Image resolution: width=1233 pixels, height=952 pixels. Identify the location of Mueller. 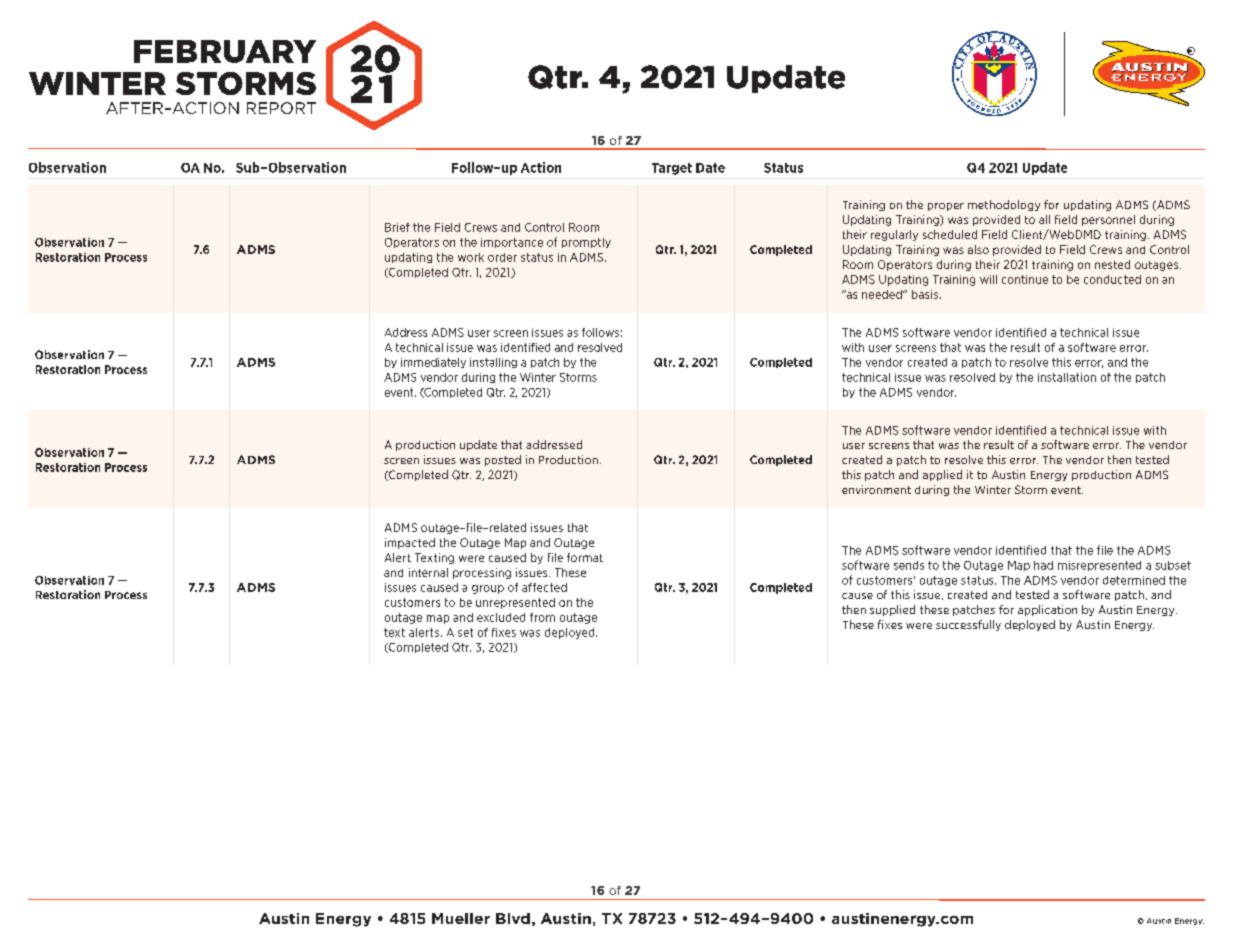
(461, 918).
